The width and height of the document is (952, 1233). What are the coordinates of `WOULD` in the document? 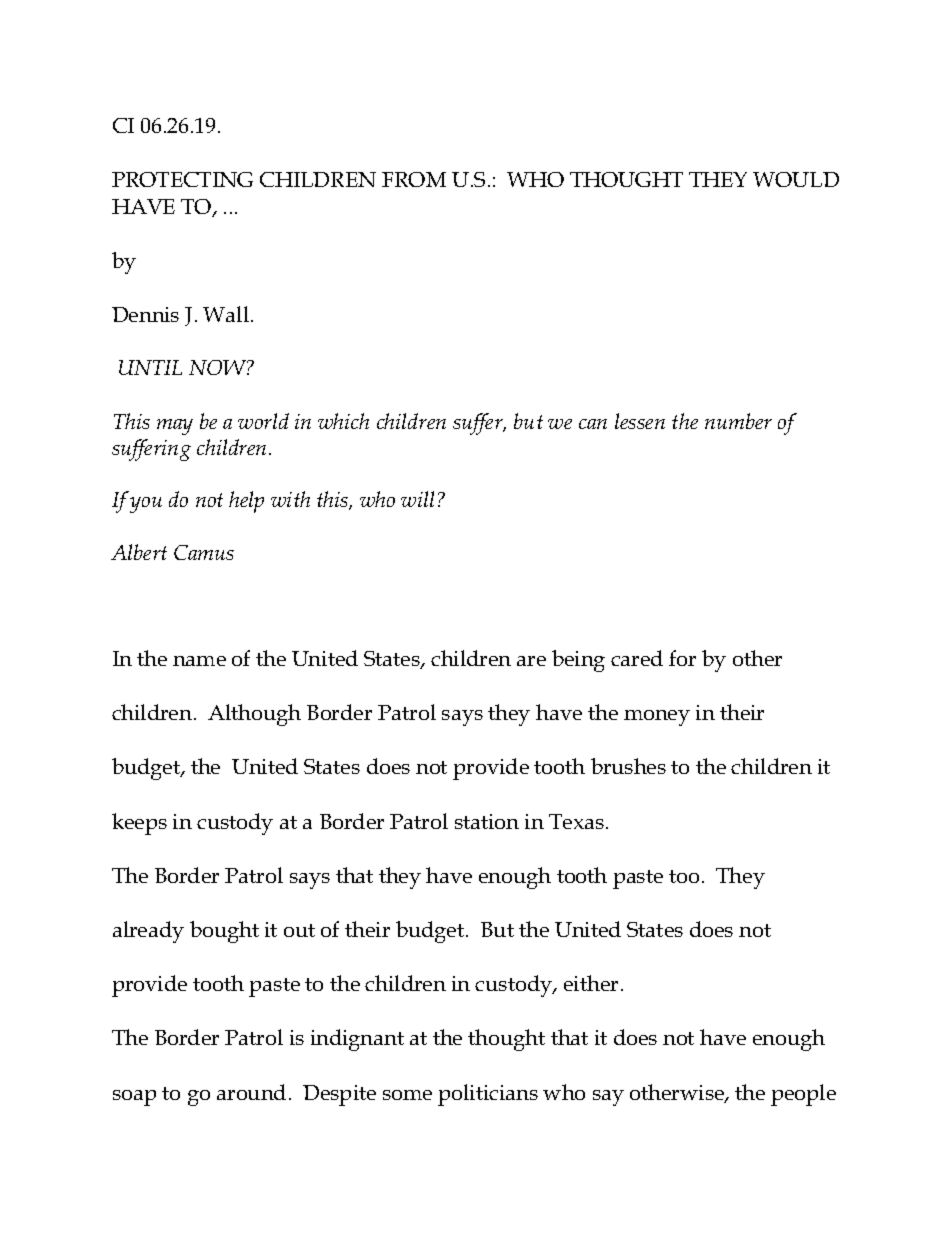 It's located at (796, 179).
